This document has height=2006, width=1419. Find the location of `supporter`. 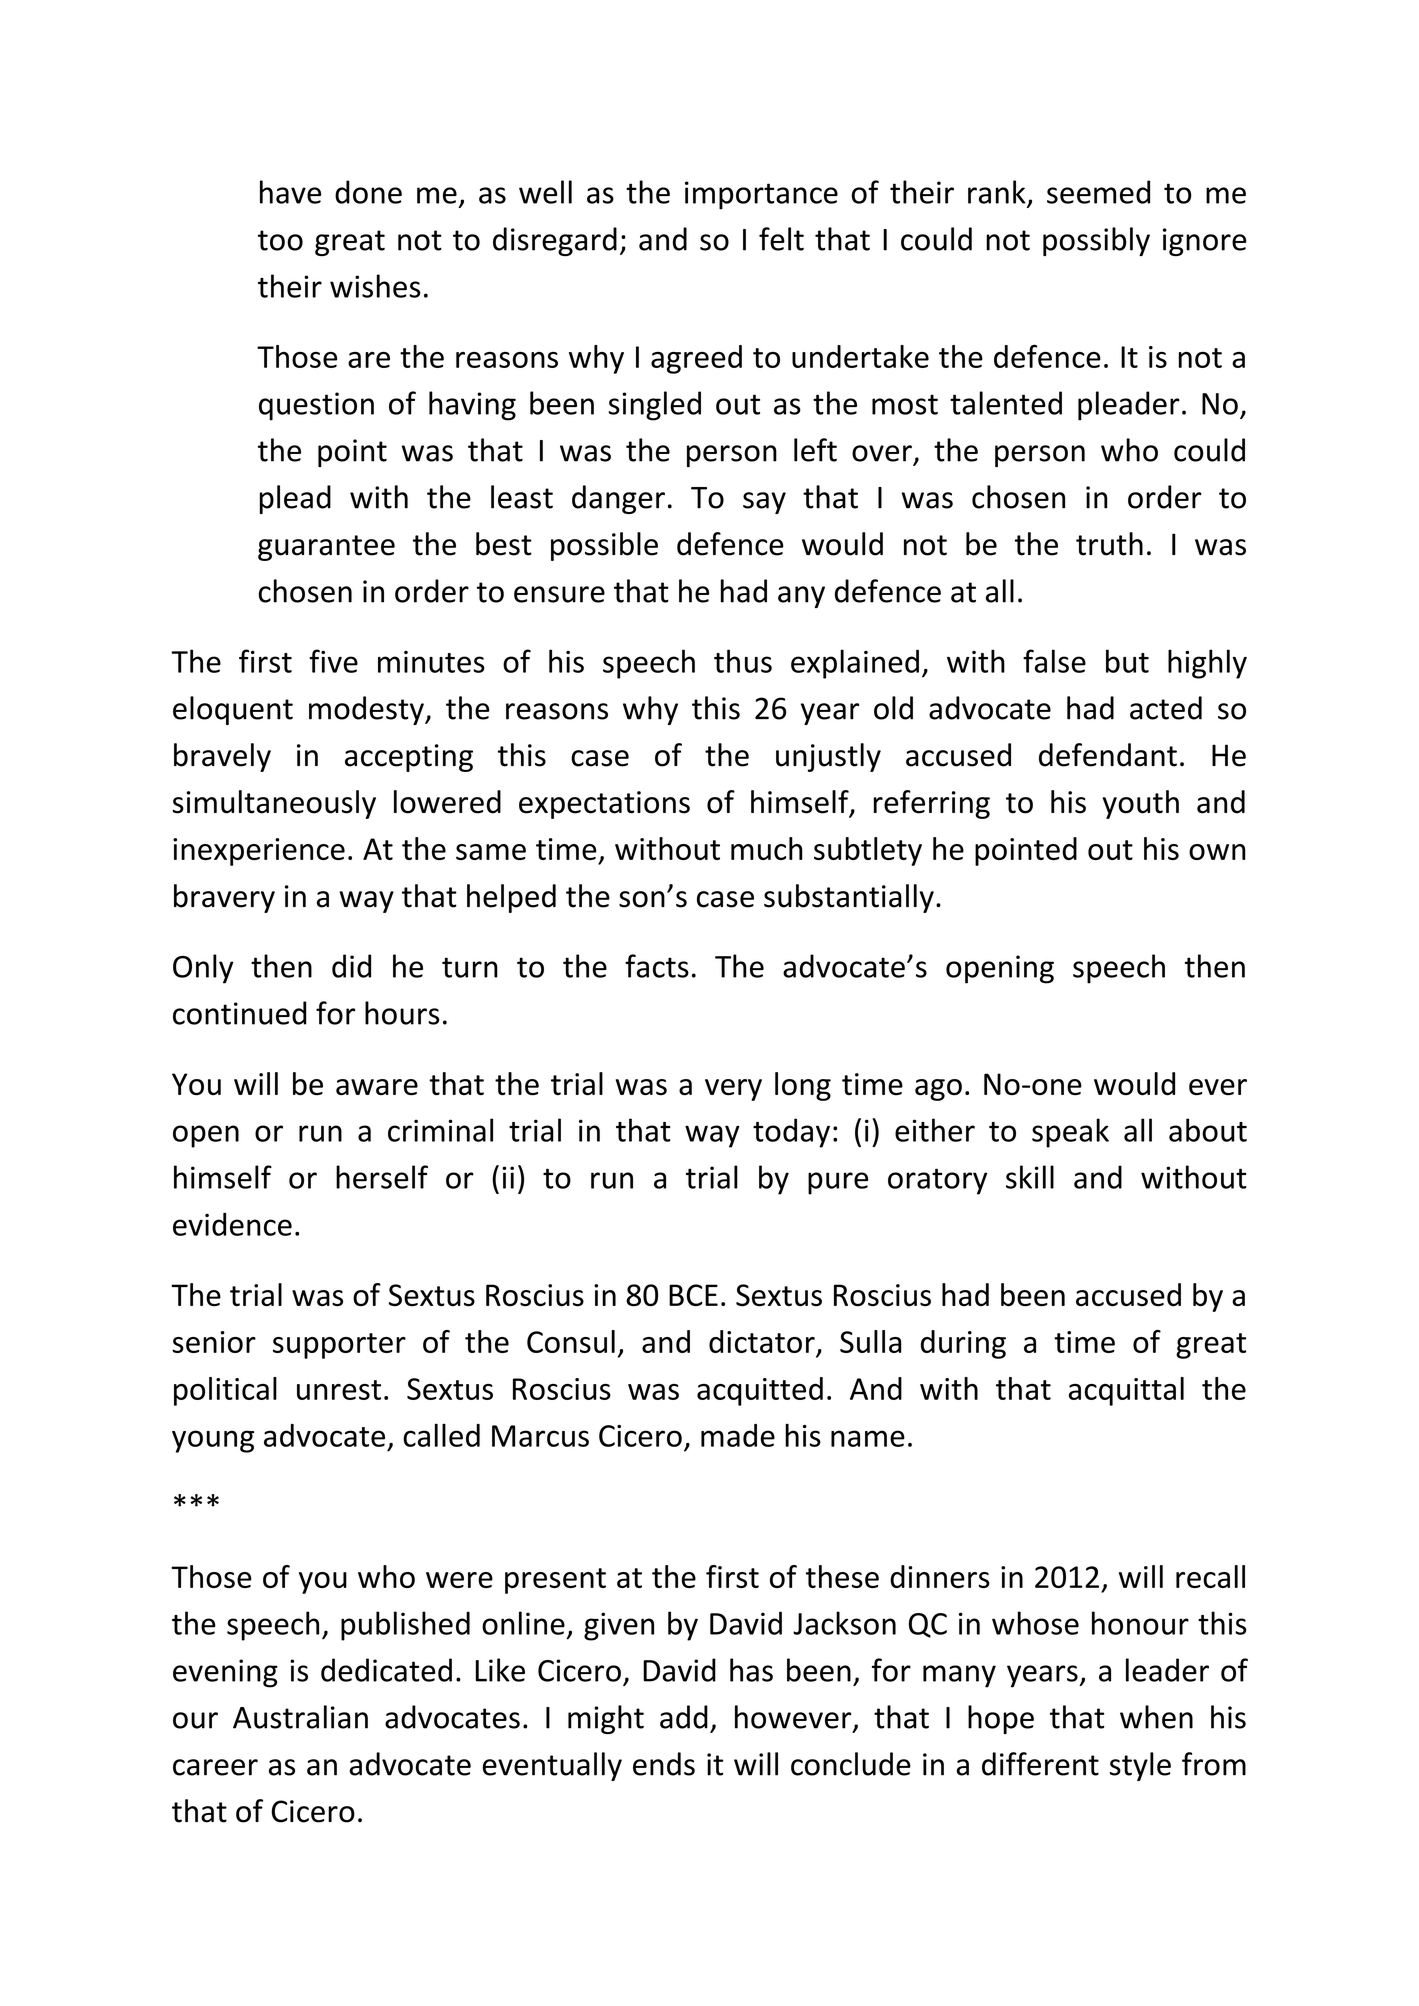

supporter is located at coordinates (339, 1346).
